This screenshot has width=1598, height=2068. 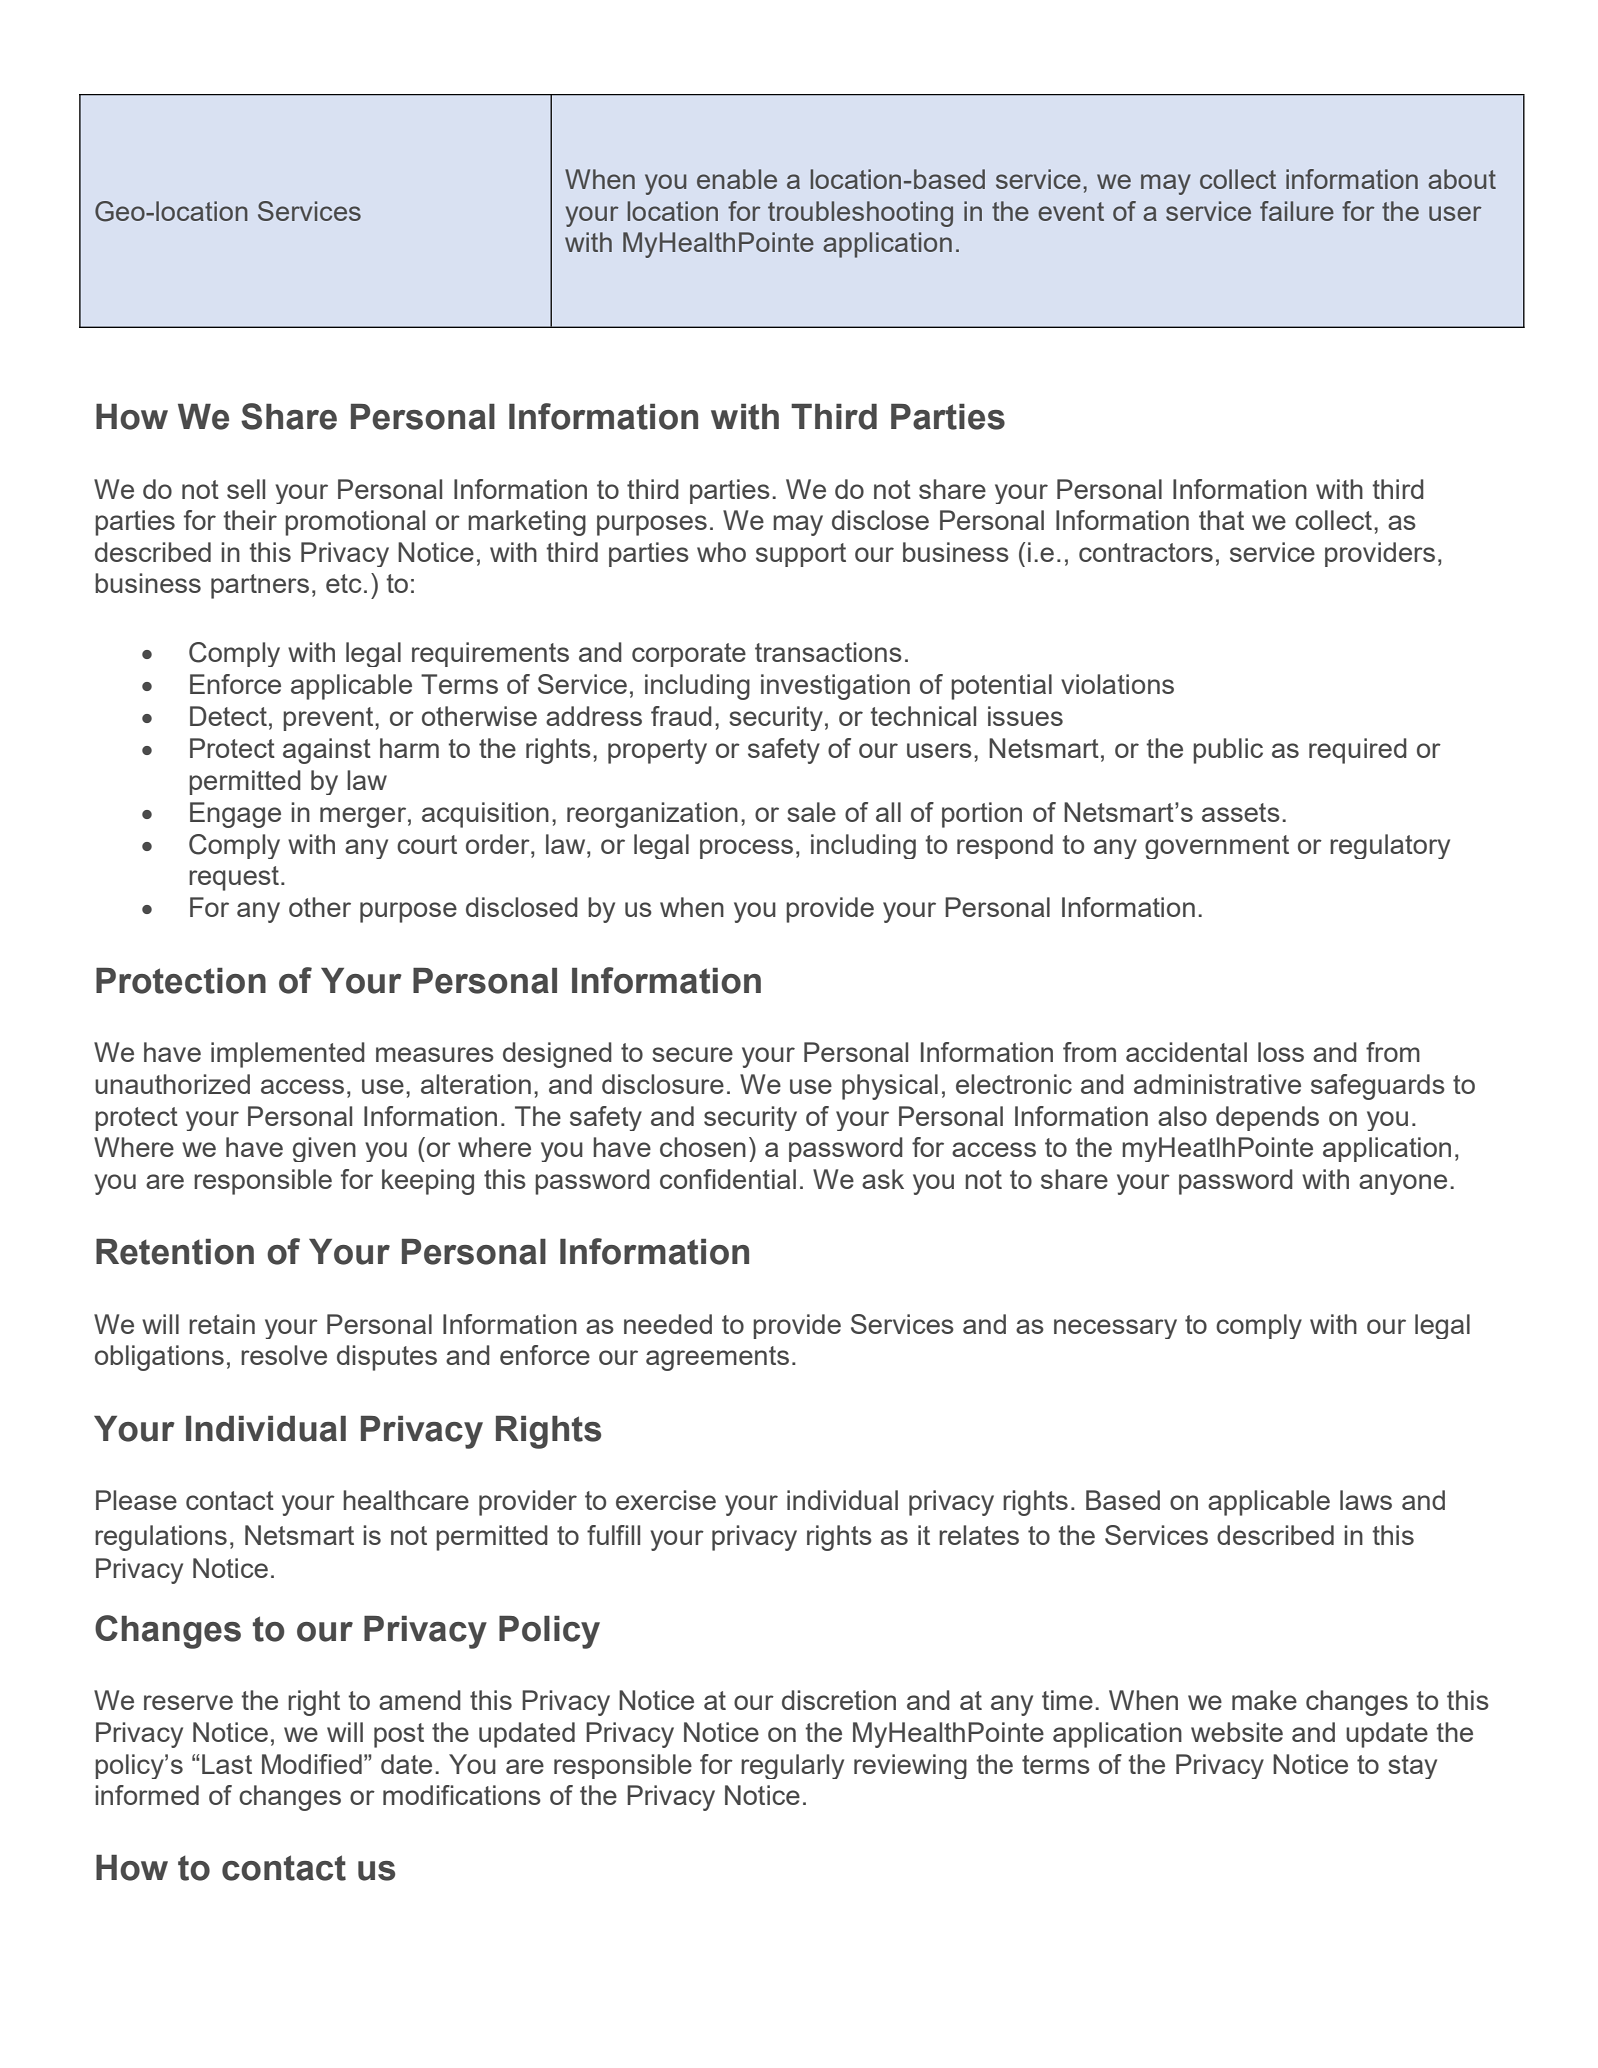 I want to click on Modified, so click(x=312, y=1764).
